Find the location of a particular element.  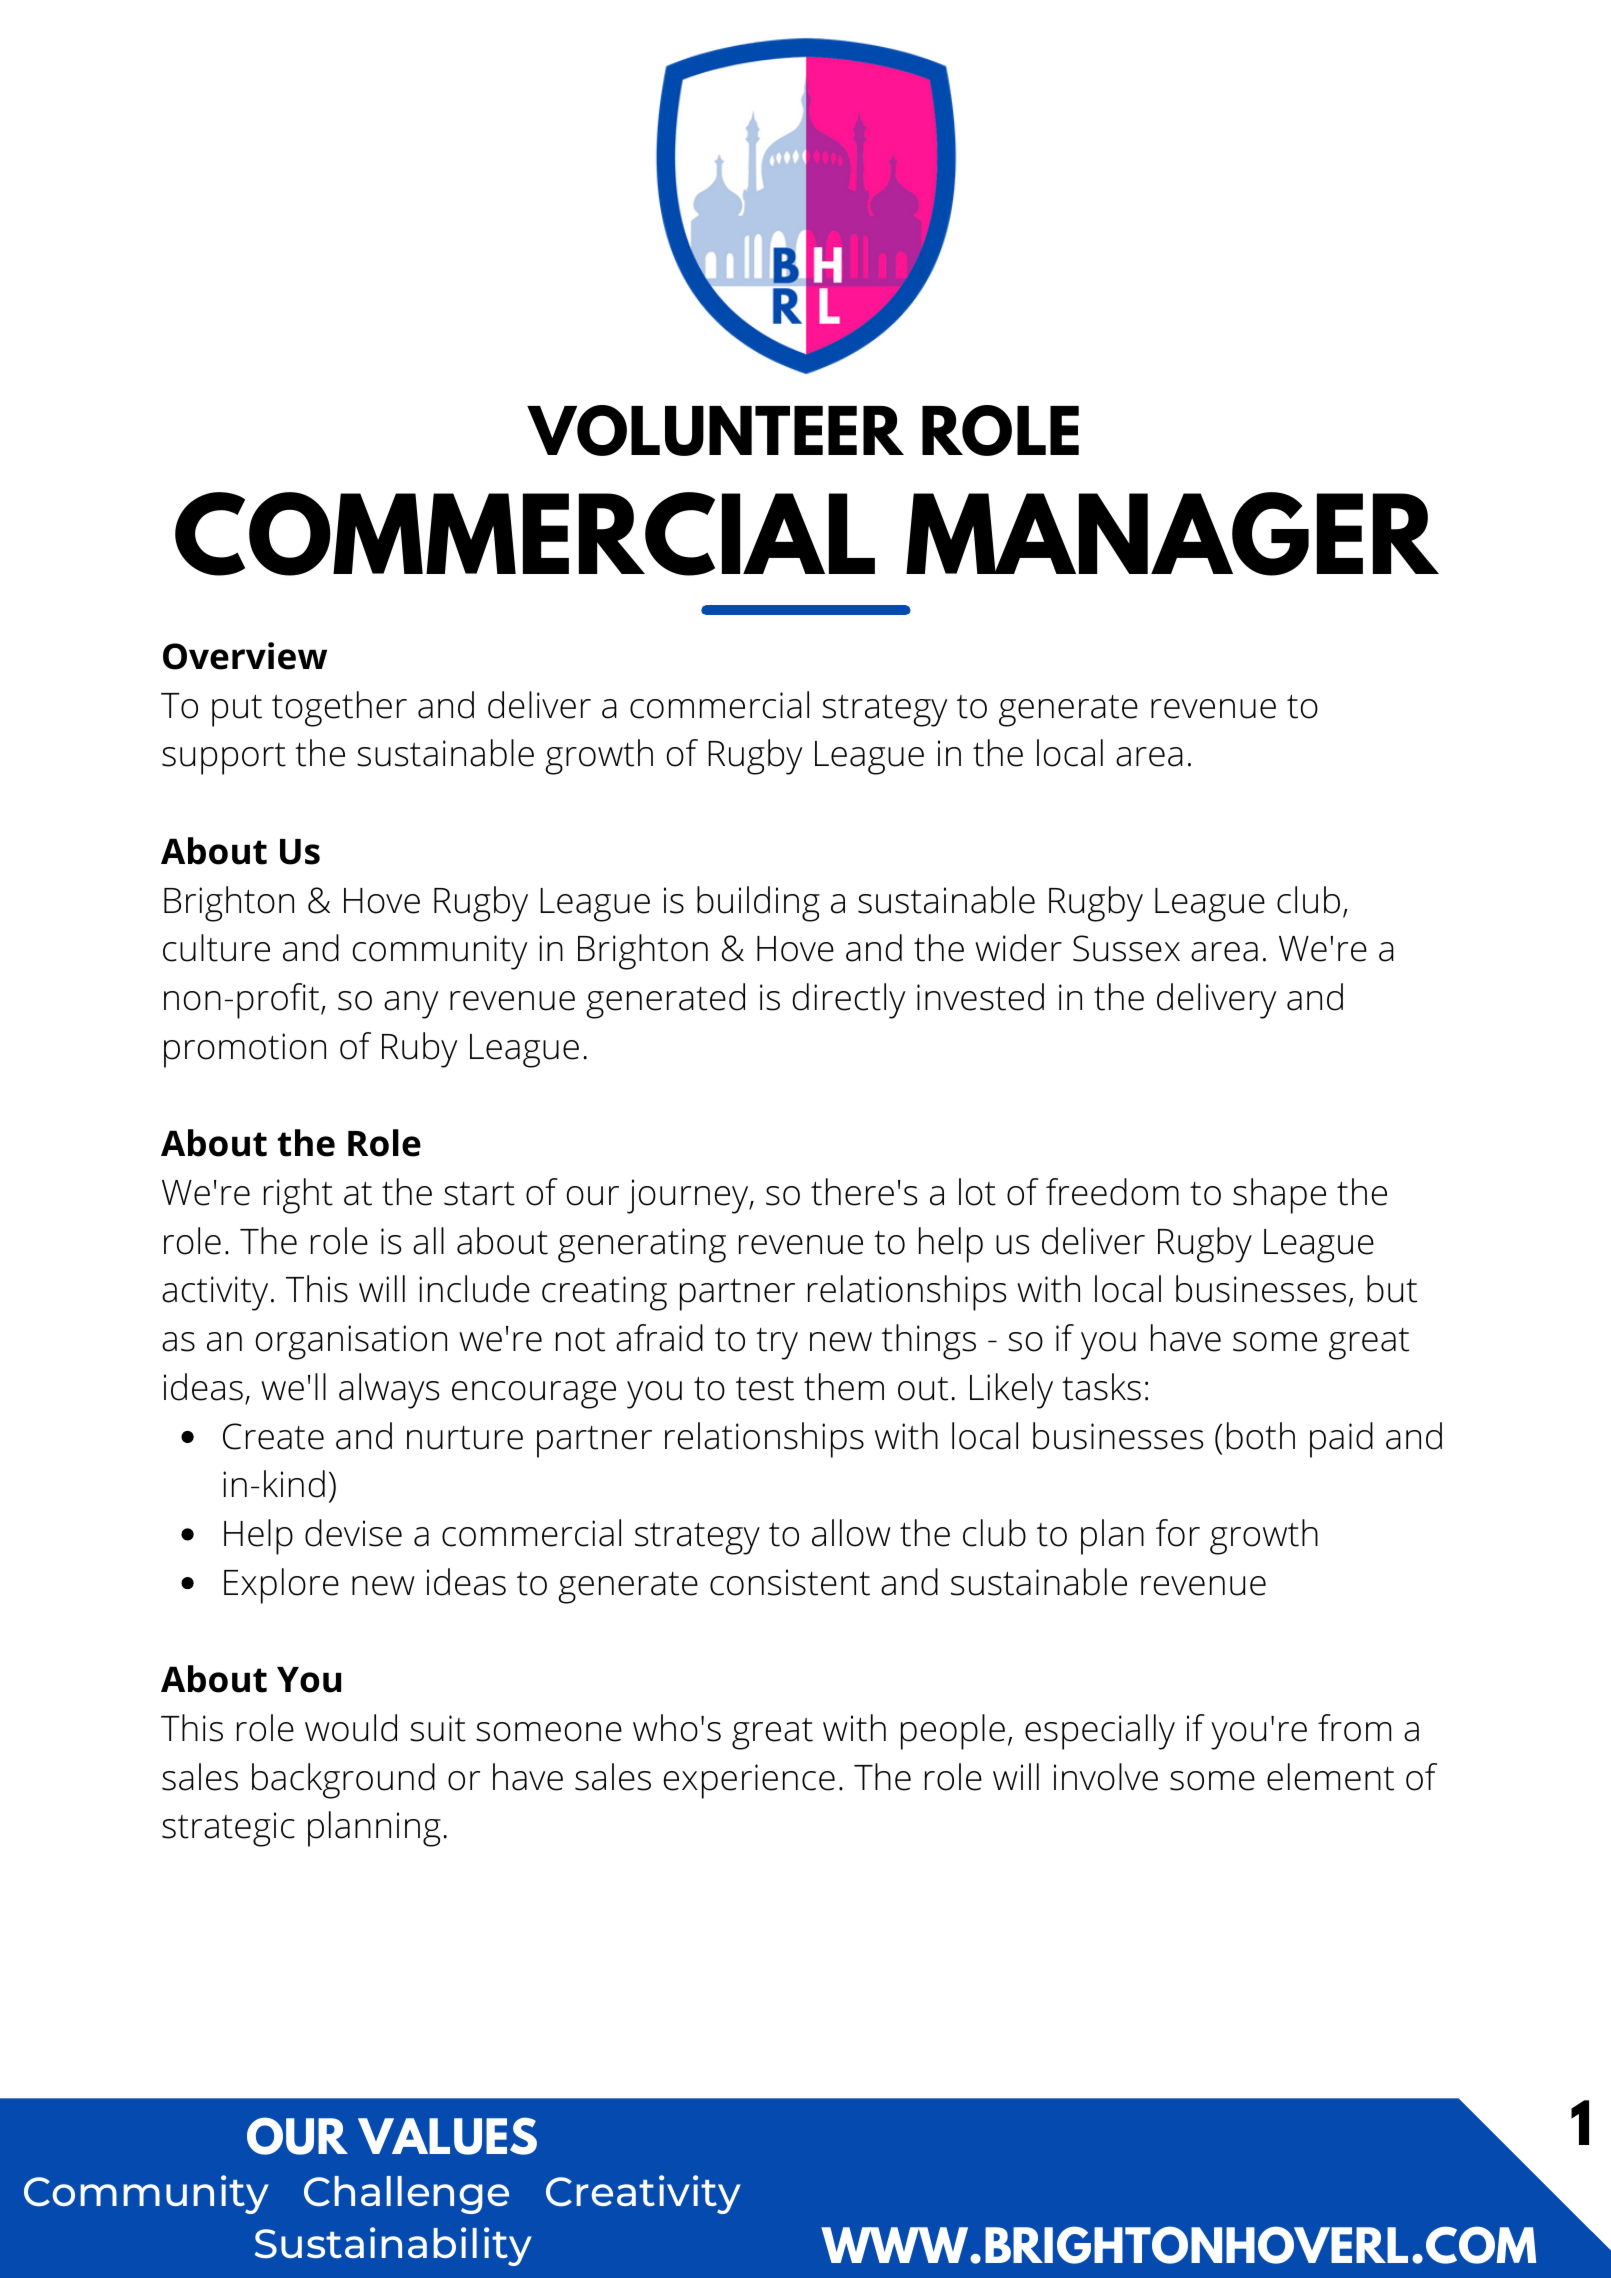

try is located at coordinates (777, 1344).
